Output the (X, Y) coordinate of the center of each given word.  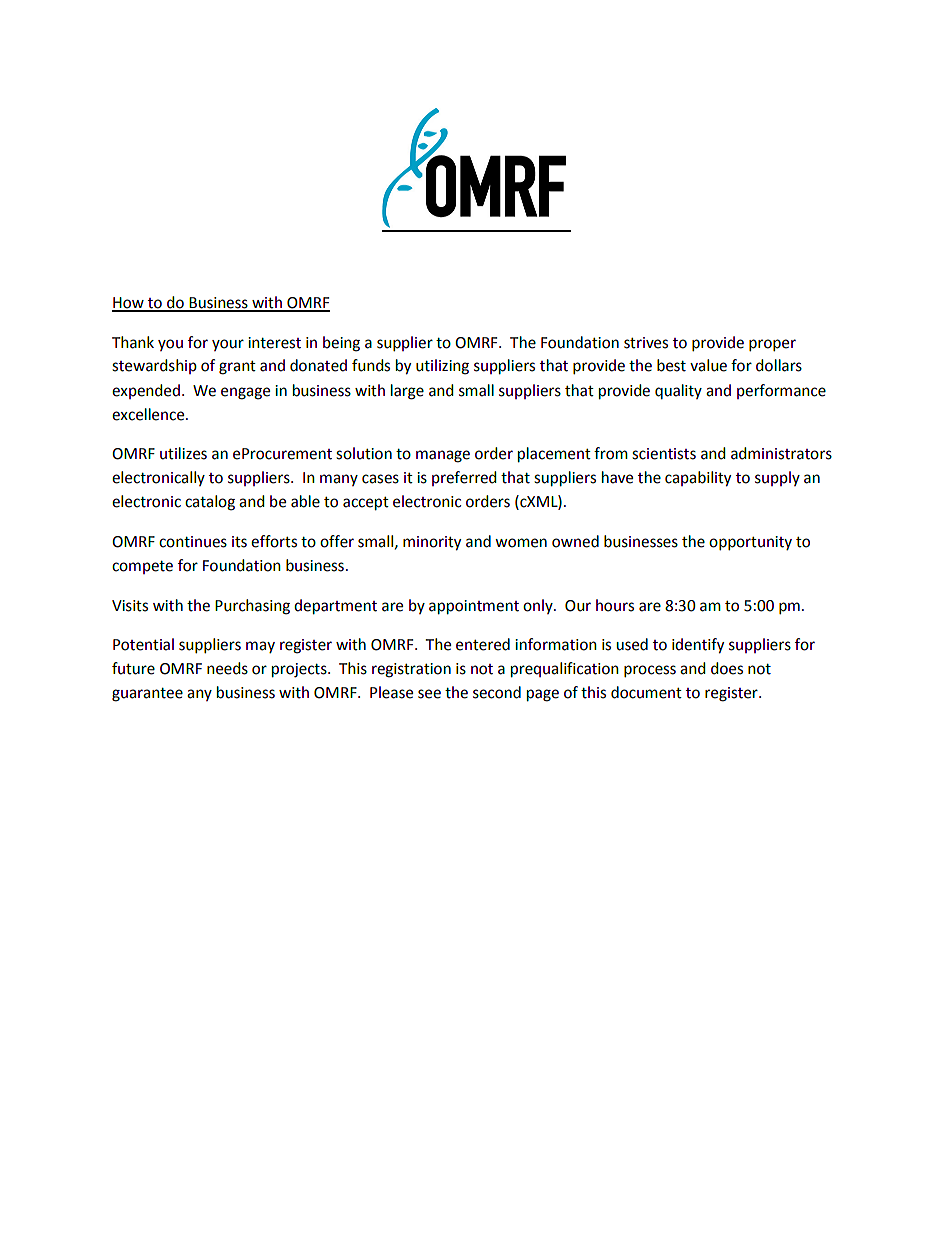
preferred (464, 478)
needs (227, 668)
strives (646, 343)
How (129, 304)
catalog (210, 503)
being (341, 344)
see (429, 694)
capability (698, 479)
